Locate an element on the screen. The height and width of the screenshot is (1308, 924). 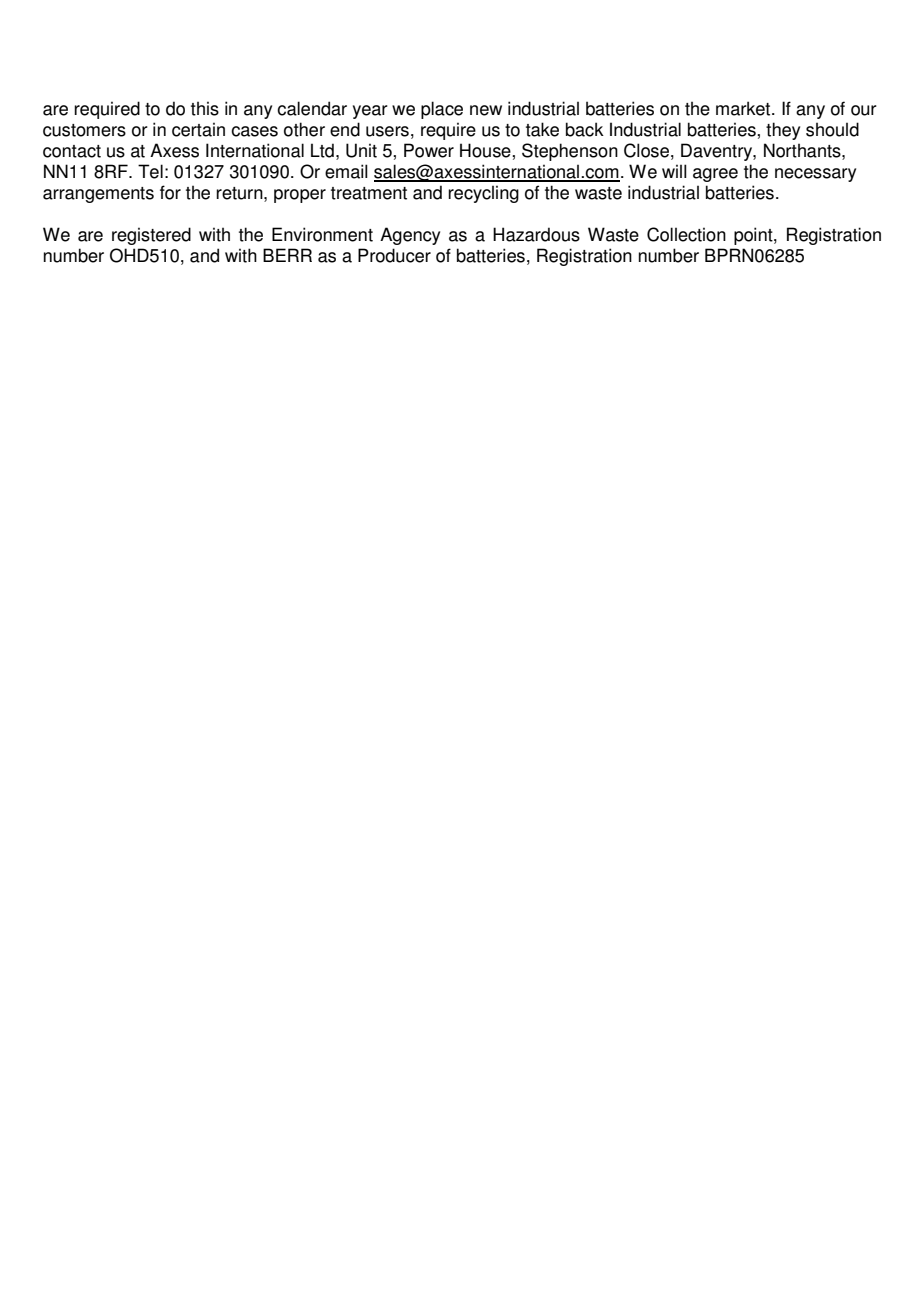
House is located at coordinates (486, 150).
